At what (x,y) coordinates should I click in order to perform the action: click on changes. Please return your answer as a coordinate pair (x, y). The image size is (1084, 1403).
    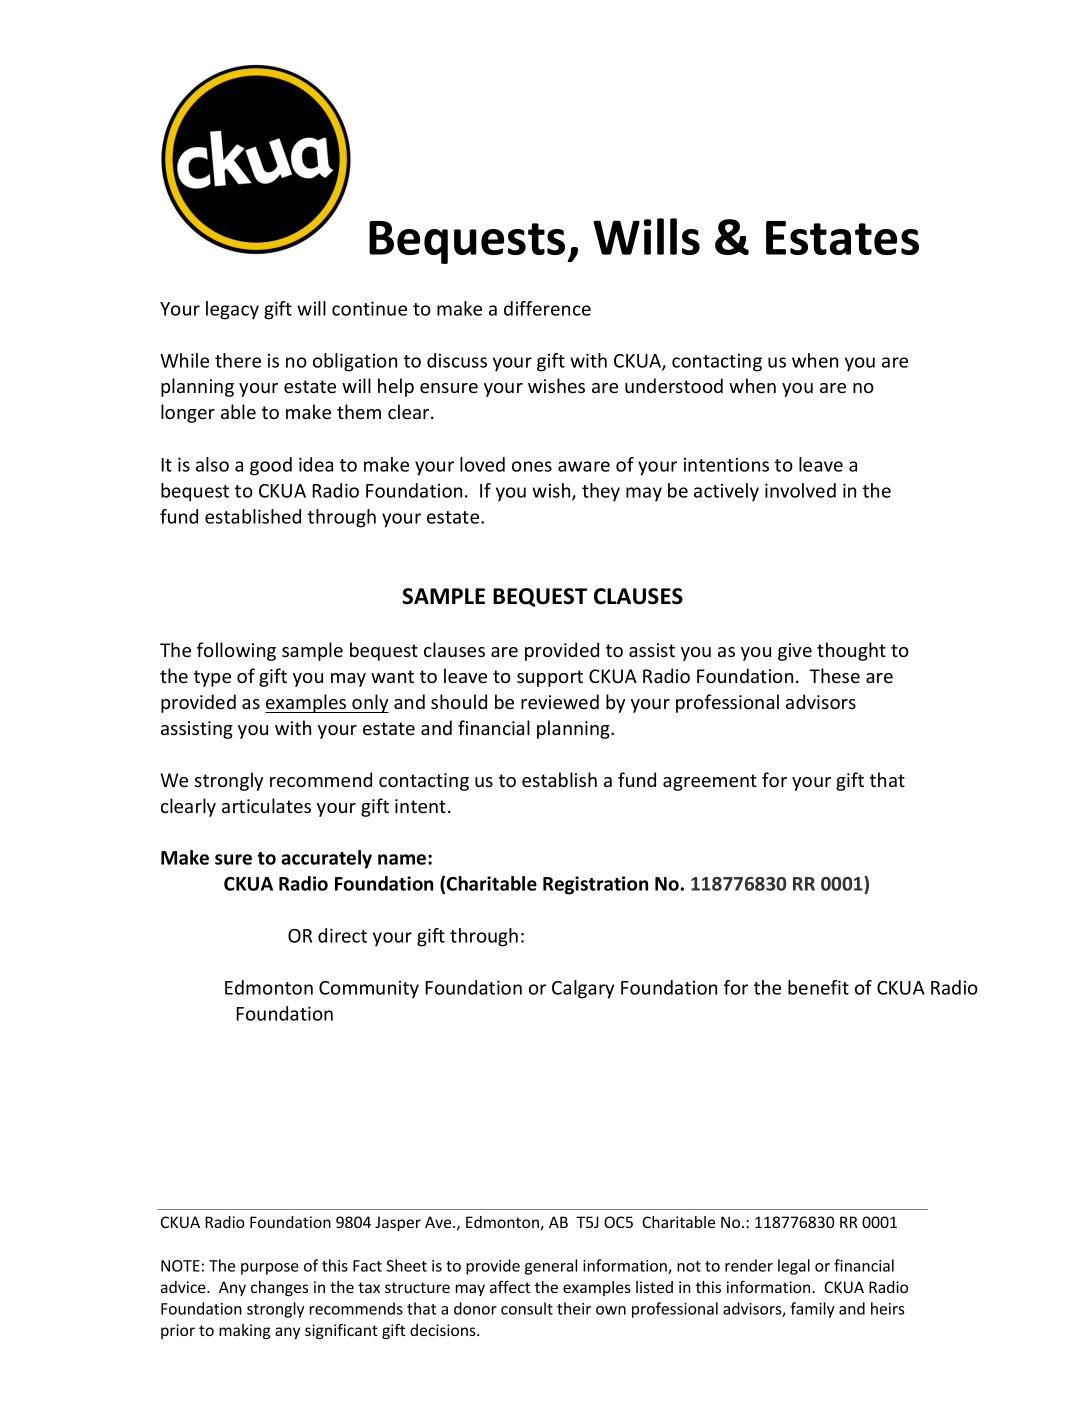
    Looking at the image, I should click on (279, 1288).
